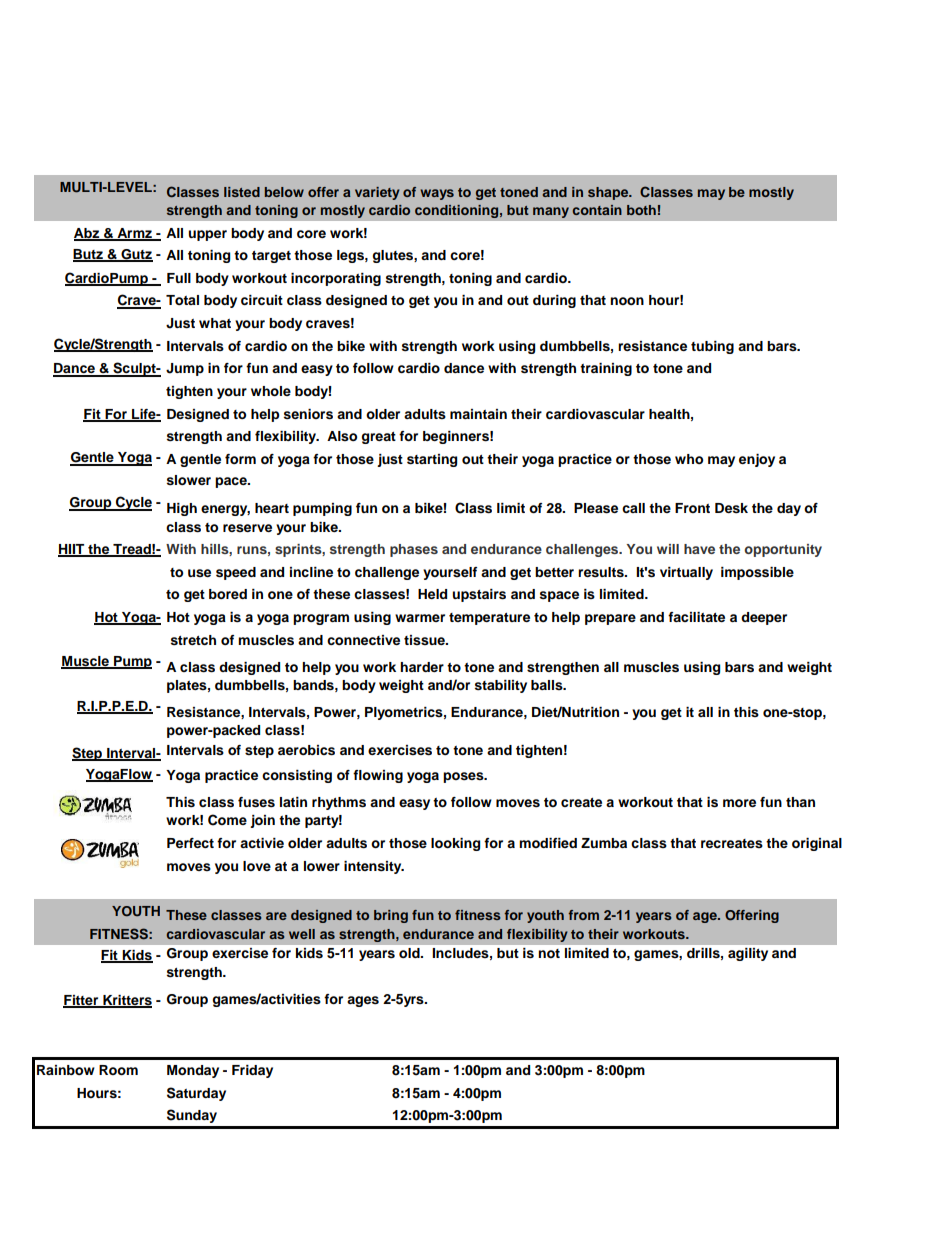 Image resolution: width=952 pixels, height=1233 pixels. I want to click on more, so click(739, 803).
